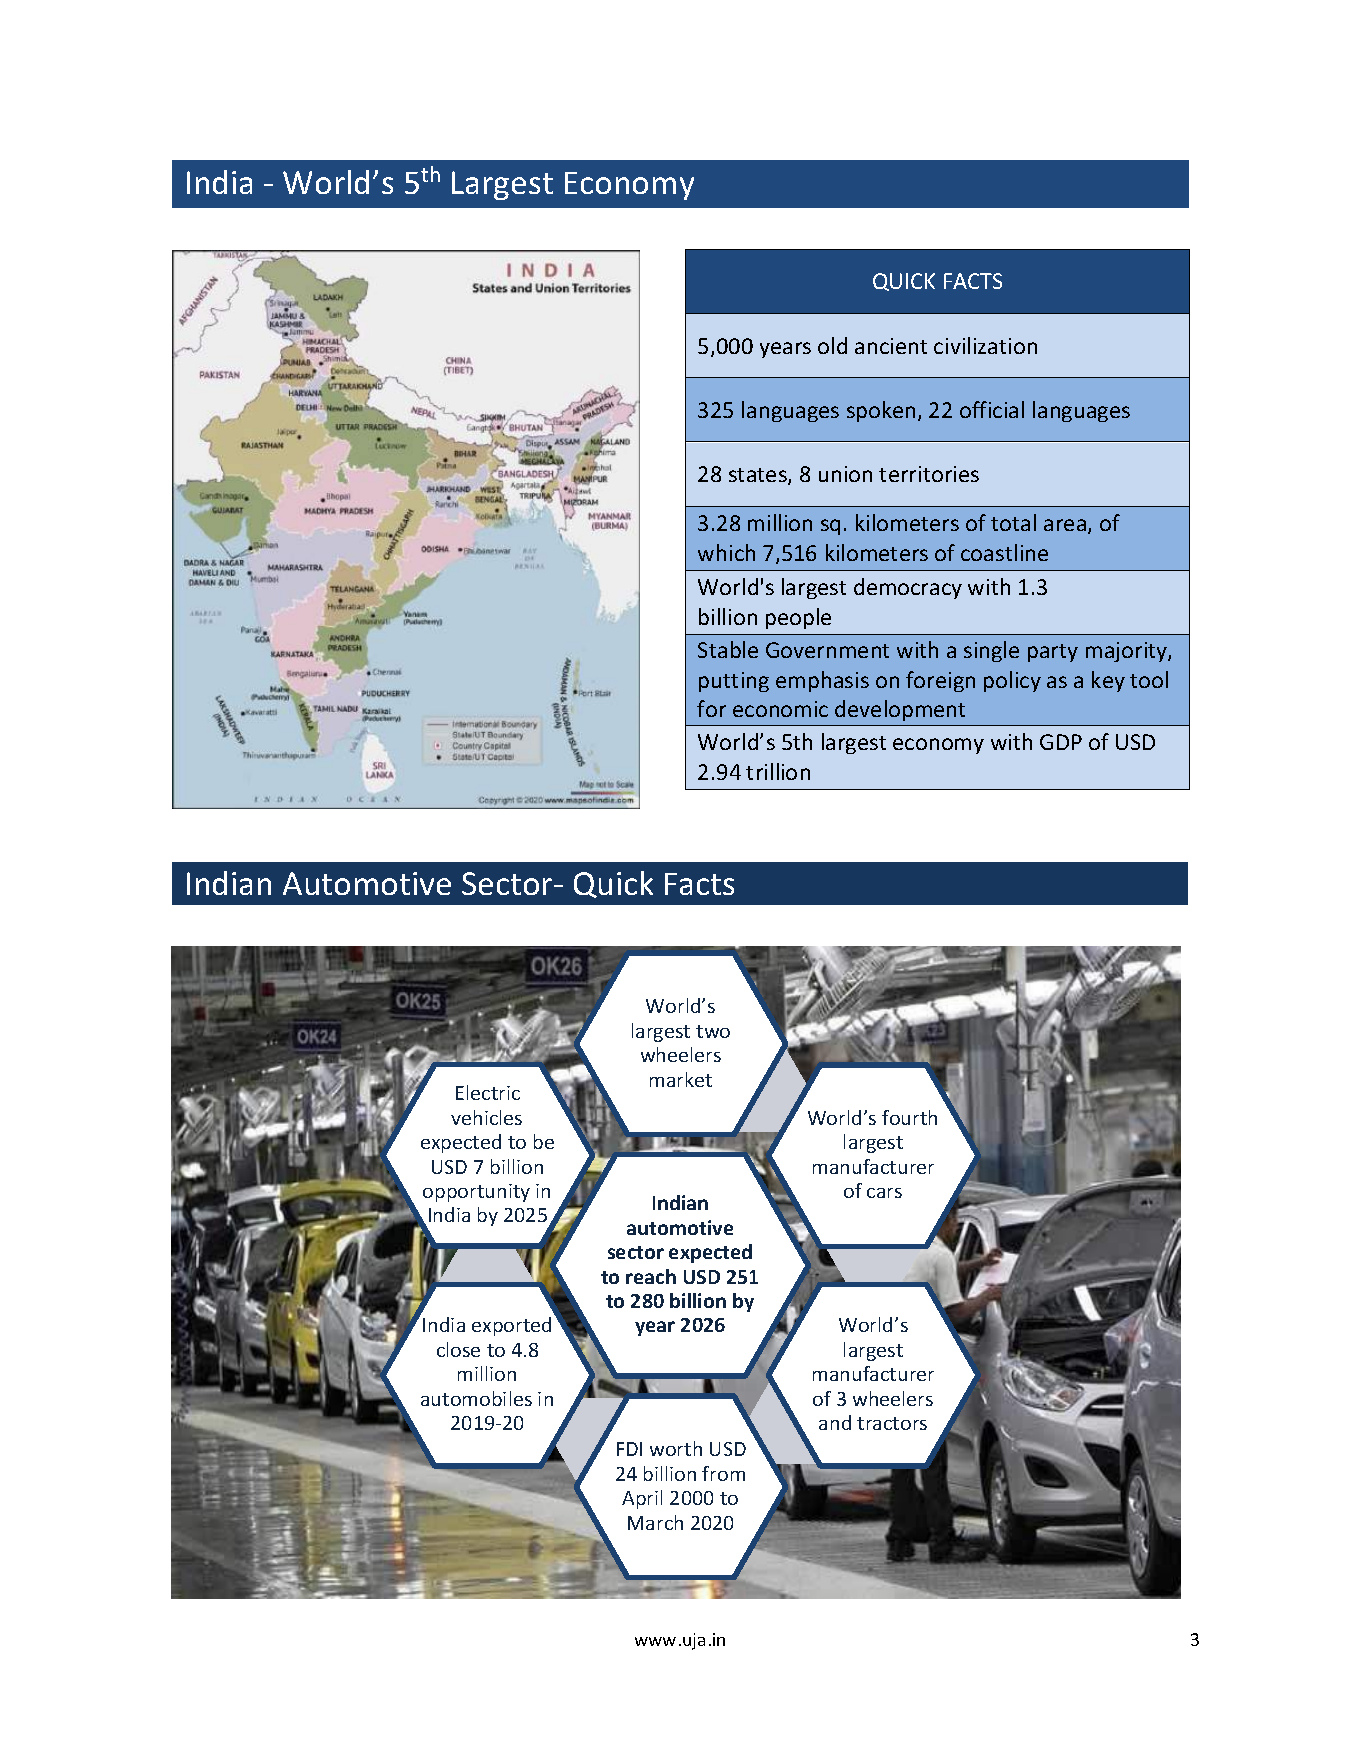 Image resolution: width=1361 pixels, height=1762 pixels. Describe the element at coordinates (734, 682) in the screenshot. I see `putting` at that location.
